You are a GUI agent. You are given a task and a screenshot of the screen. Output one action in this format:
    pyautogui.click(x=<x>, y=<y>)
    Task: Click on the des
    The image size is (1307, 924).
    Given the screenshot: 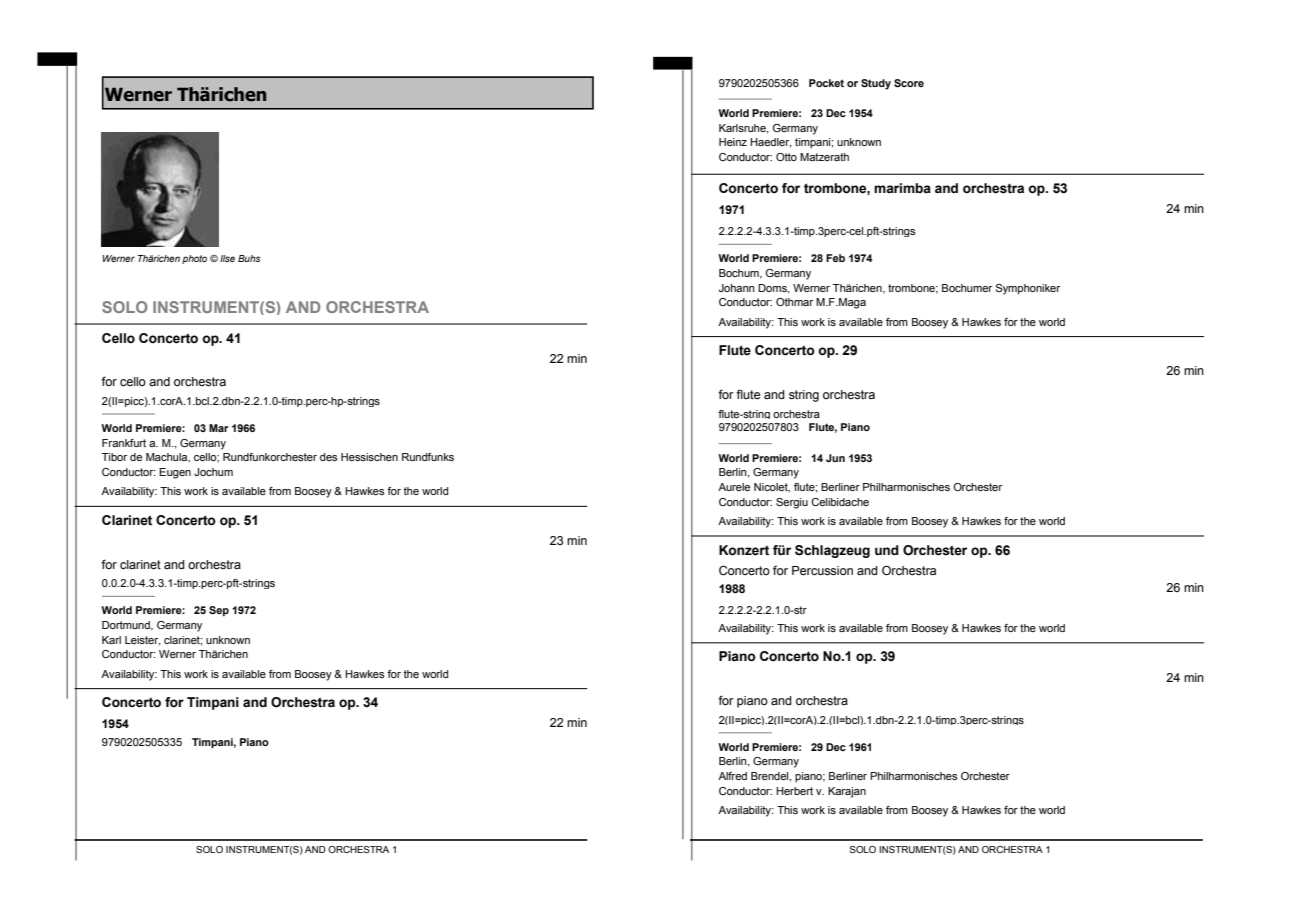 What is the action you would take?
    pyautogui.click(x=329, y=457)
